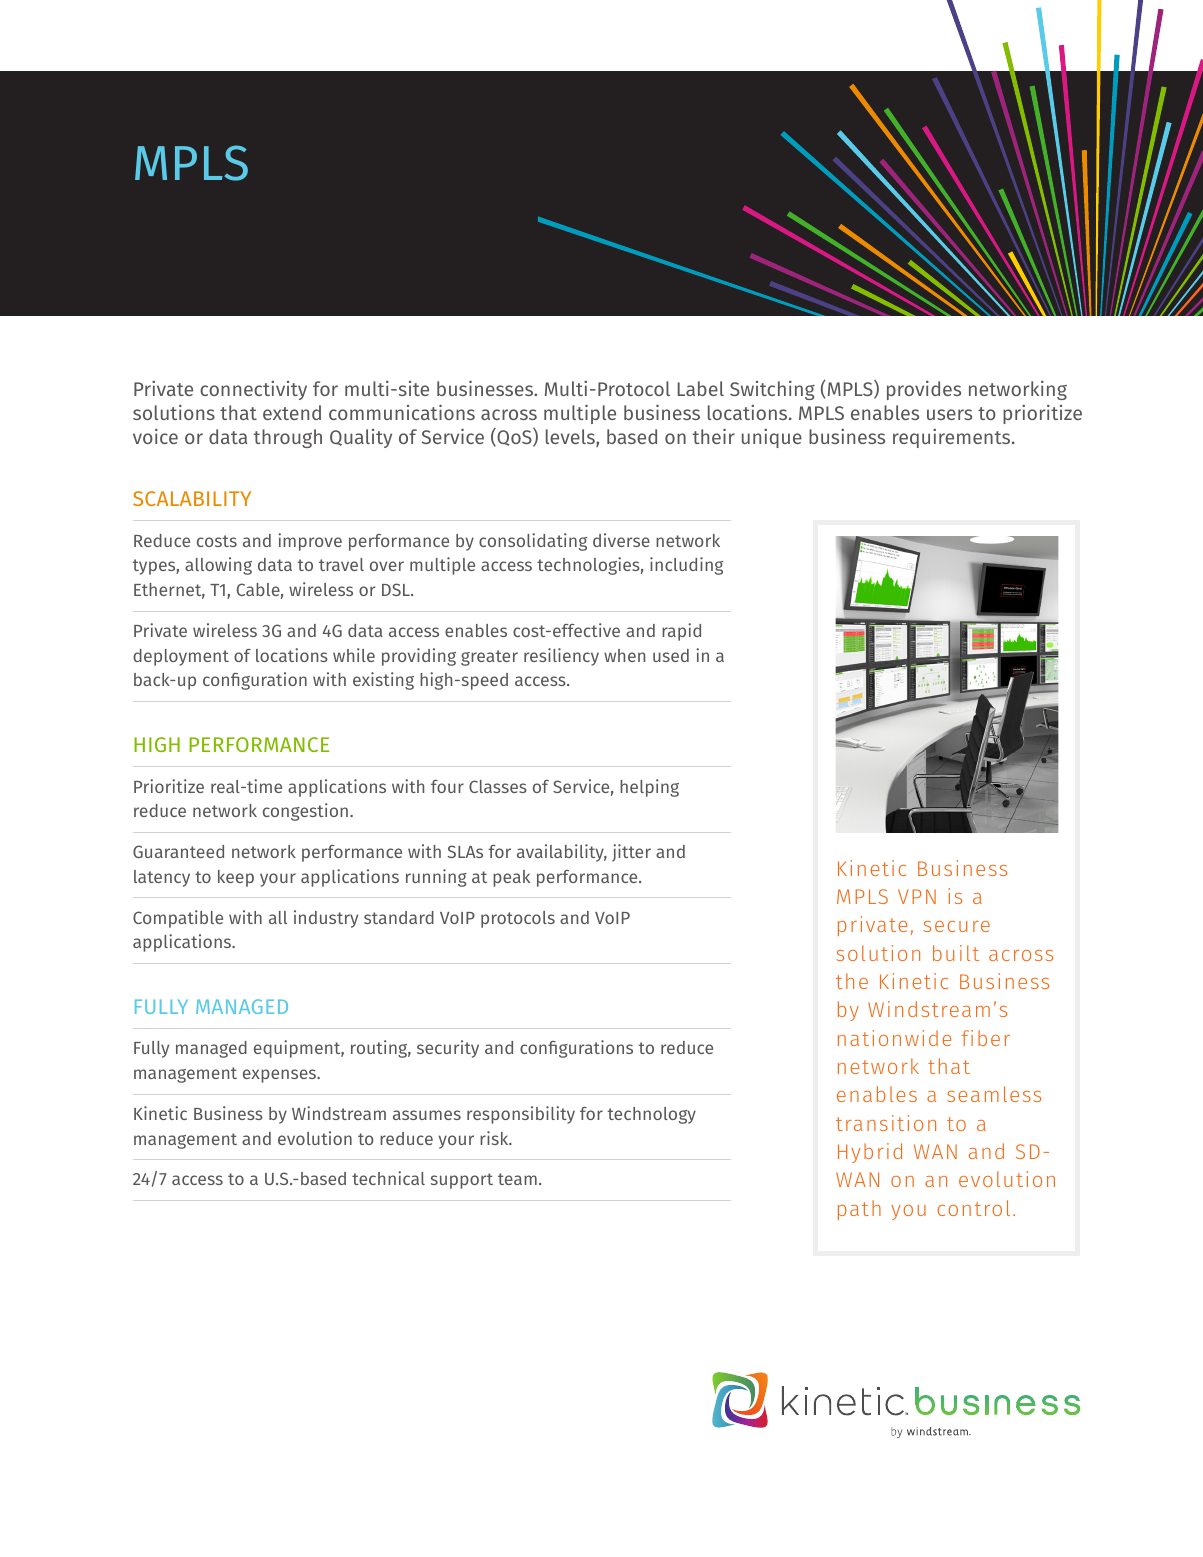  What do you see at coordinates (561, 657) in the image?
I see `resiliency` at bounding box center [561, 657].
